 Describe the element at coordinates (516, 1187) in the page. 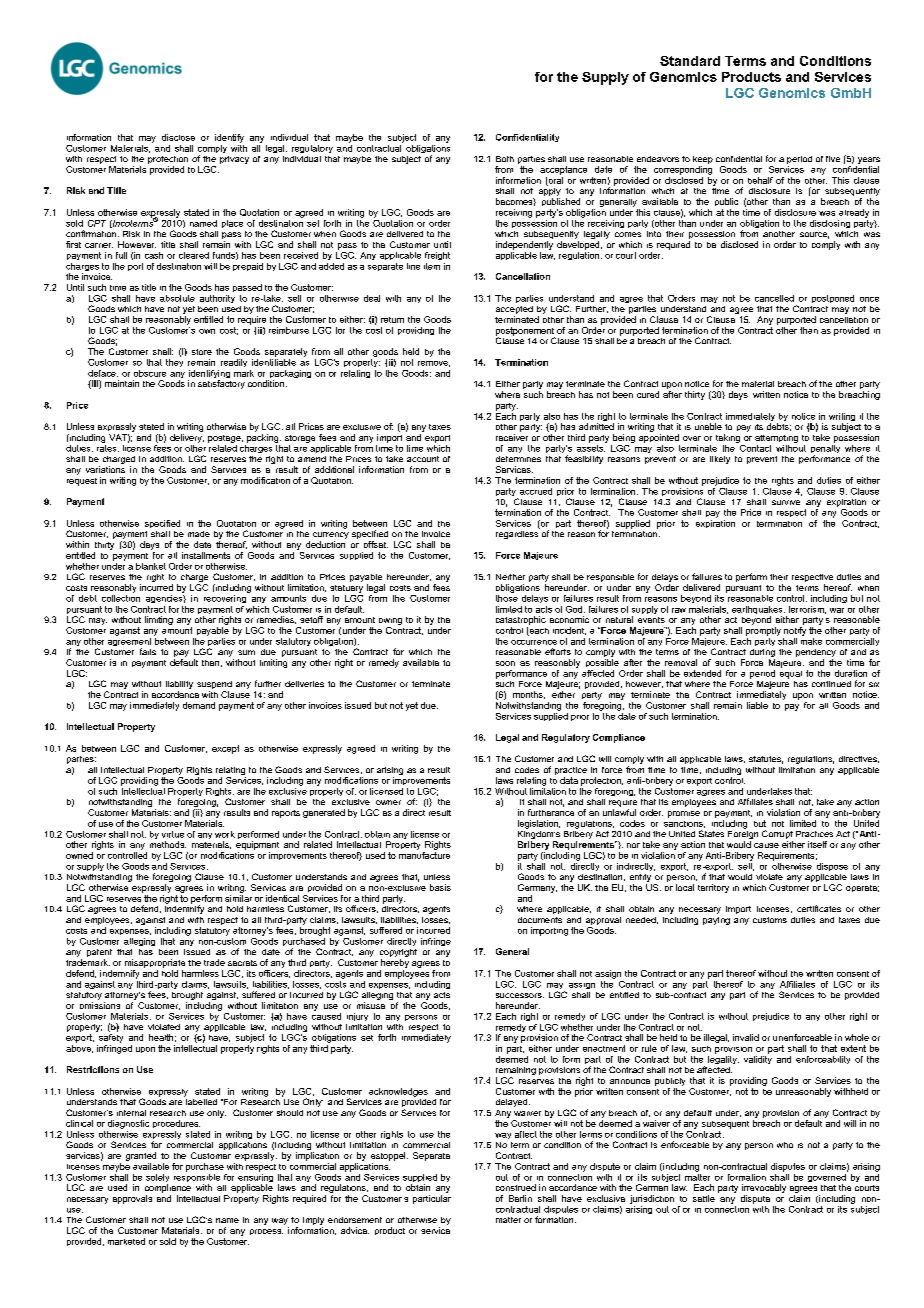

I see `construed` at that location.
